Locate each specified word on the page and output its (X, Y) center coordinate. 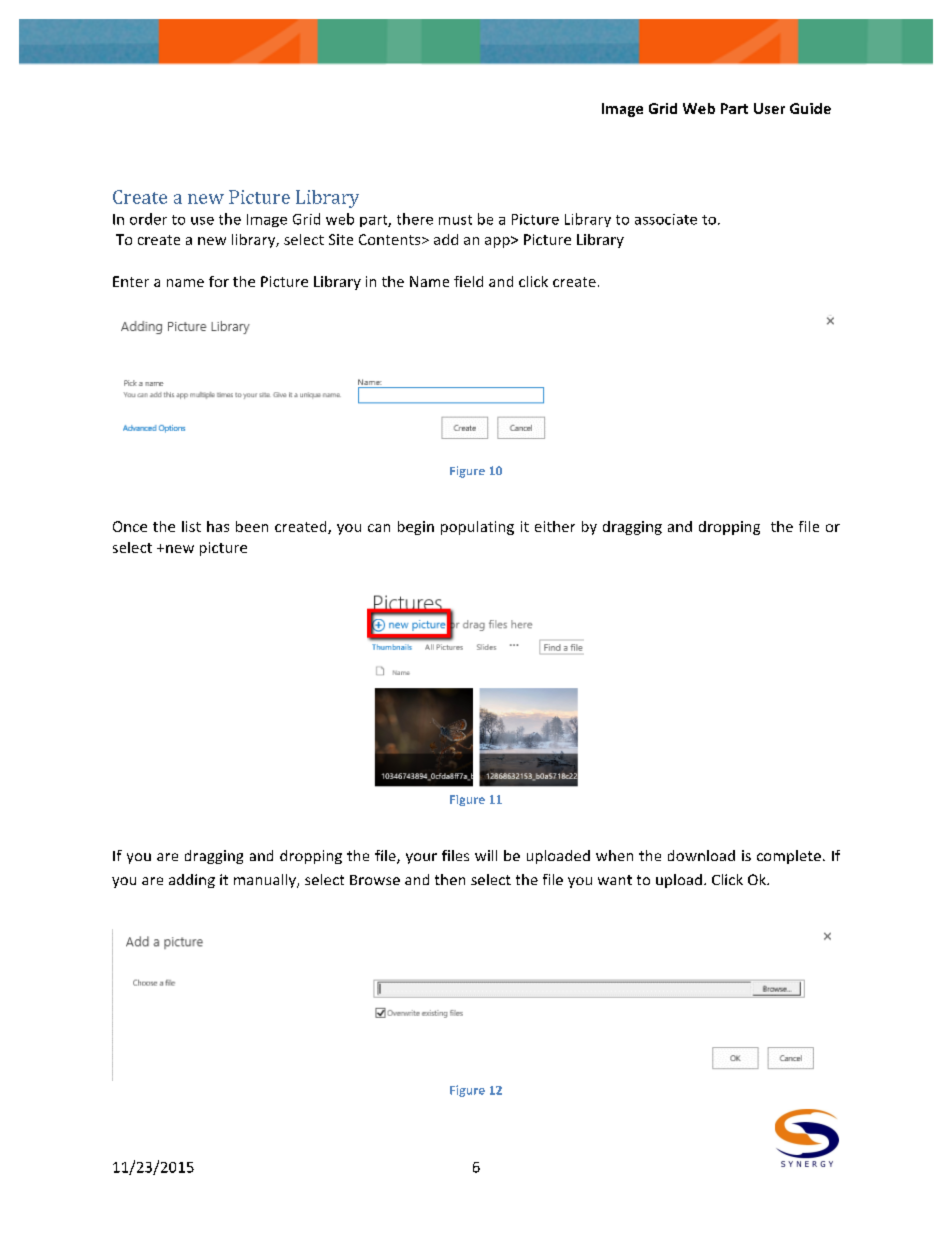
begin (416, 528)
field (468, 281)
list (191, 526)
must (455, 220)
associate (666, 219)
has (218, 526)
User (769, 108)
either (555, 526)
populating (477, 528)
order (148, 219)
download (701, 855)
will (486, 855)
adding (192, 881)
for (219, 281)
